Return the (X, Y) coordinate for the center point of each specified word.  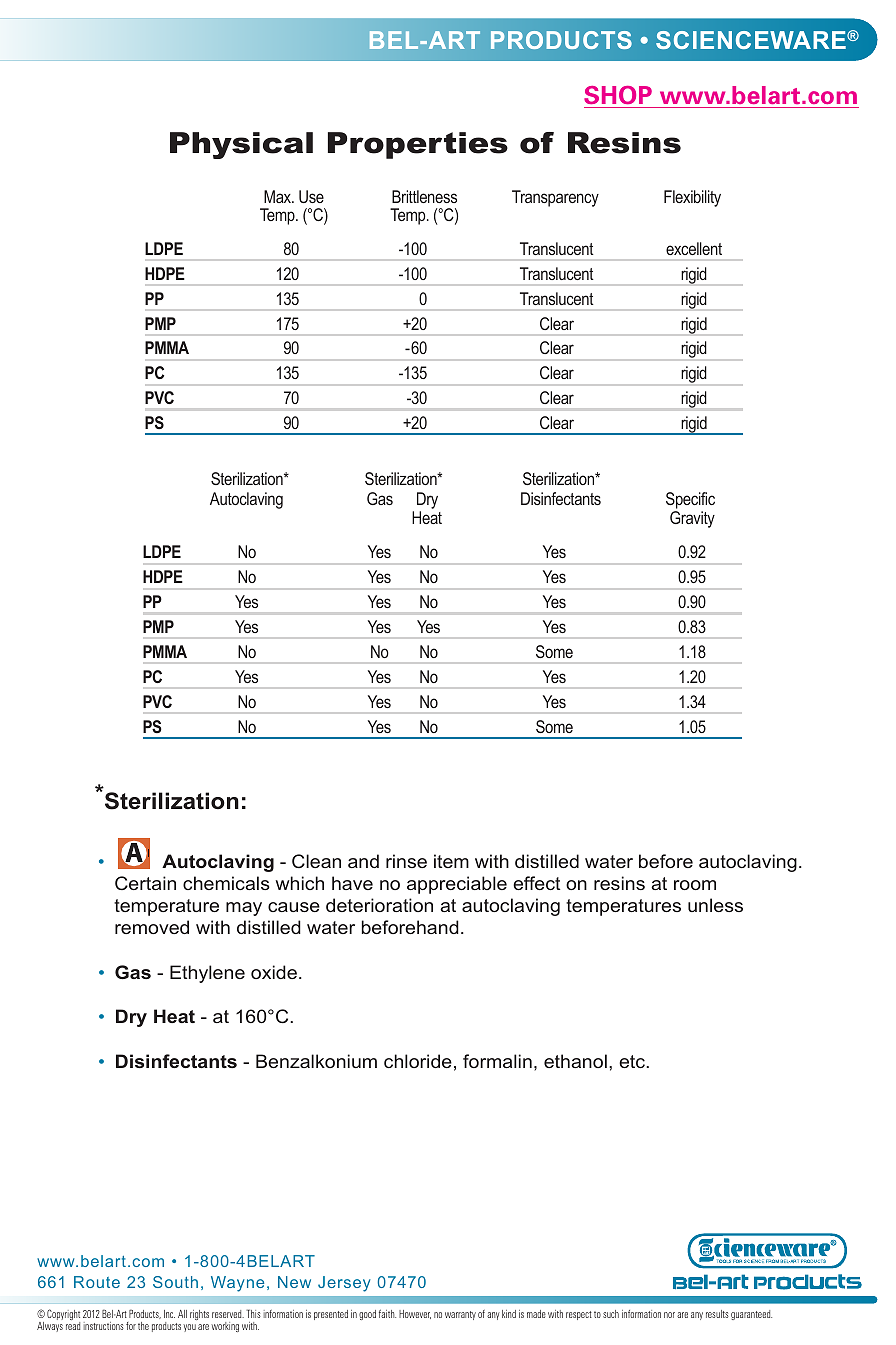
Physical (241, 145)
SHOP (618, 95)
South (175, 1282)
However (415, 1314)
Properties (418, 145)
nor (669, 1315)
